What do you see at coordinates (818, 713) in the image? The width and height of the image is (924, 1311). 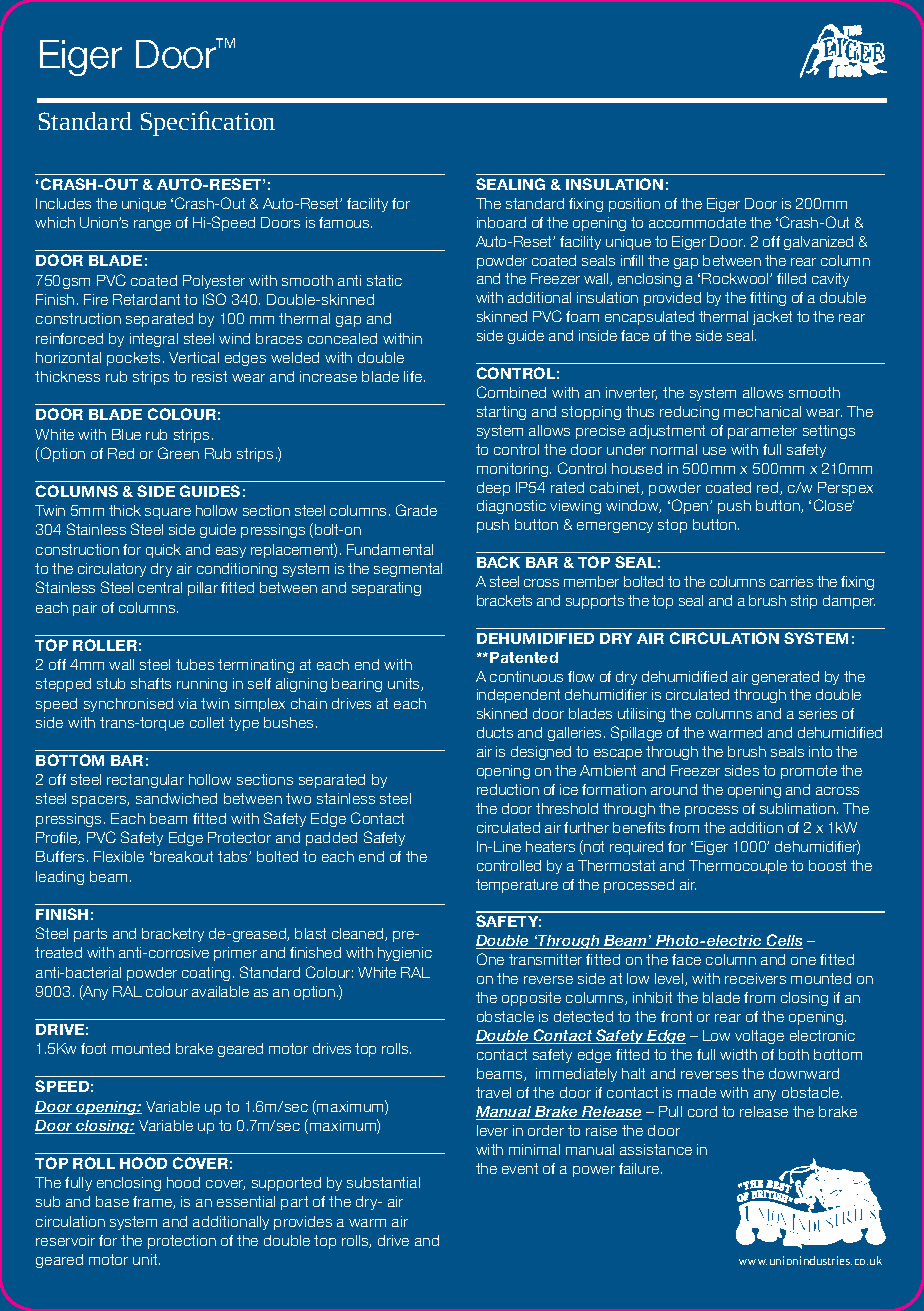 I see `series` at bounding box center [818, 713].
